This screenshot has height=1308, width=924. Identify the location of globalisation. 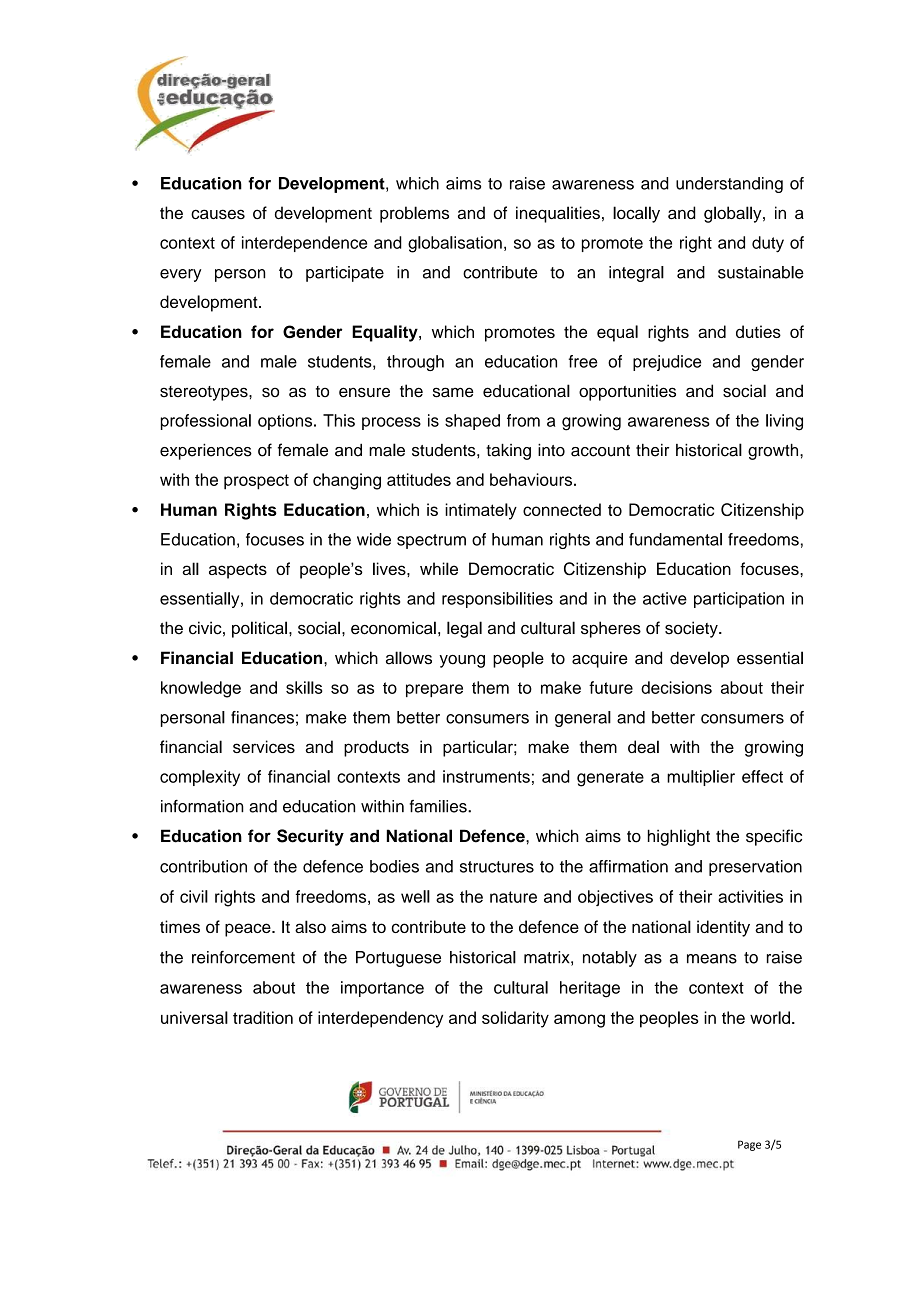
(455, 244).
